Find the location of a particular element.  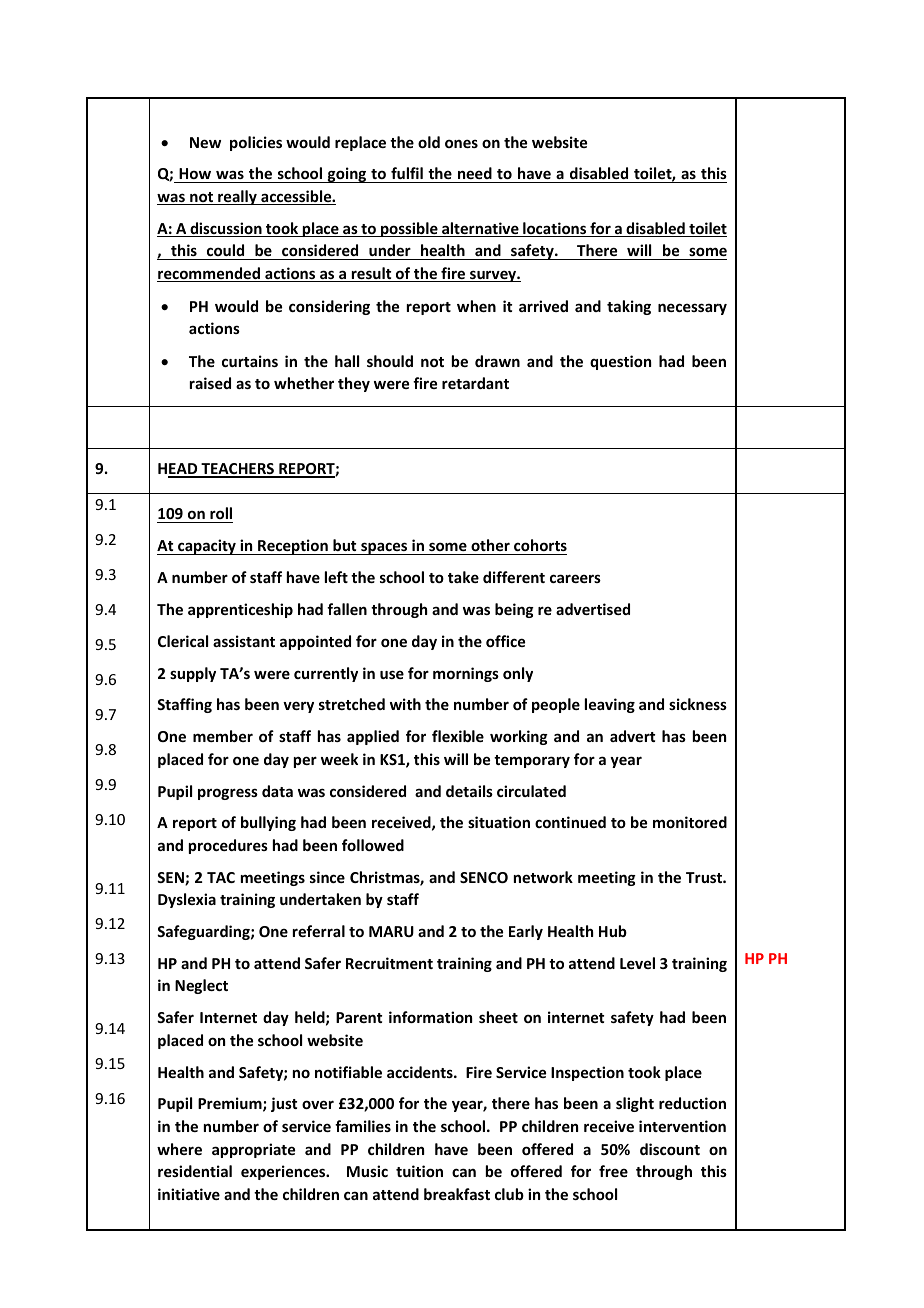

locations is located at coordinates (555, 229).
